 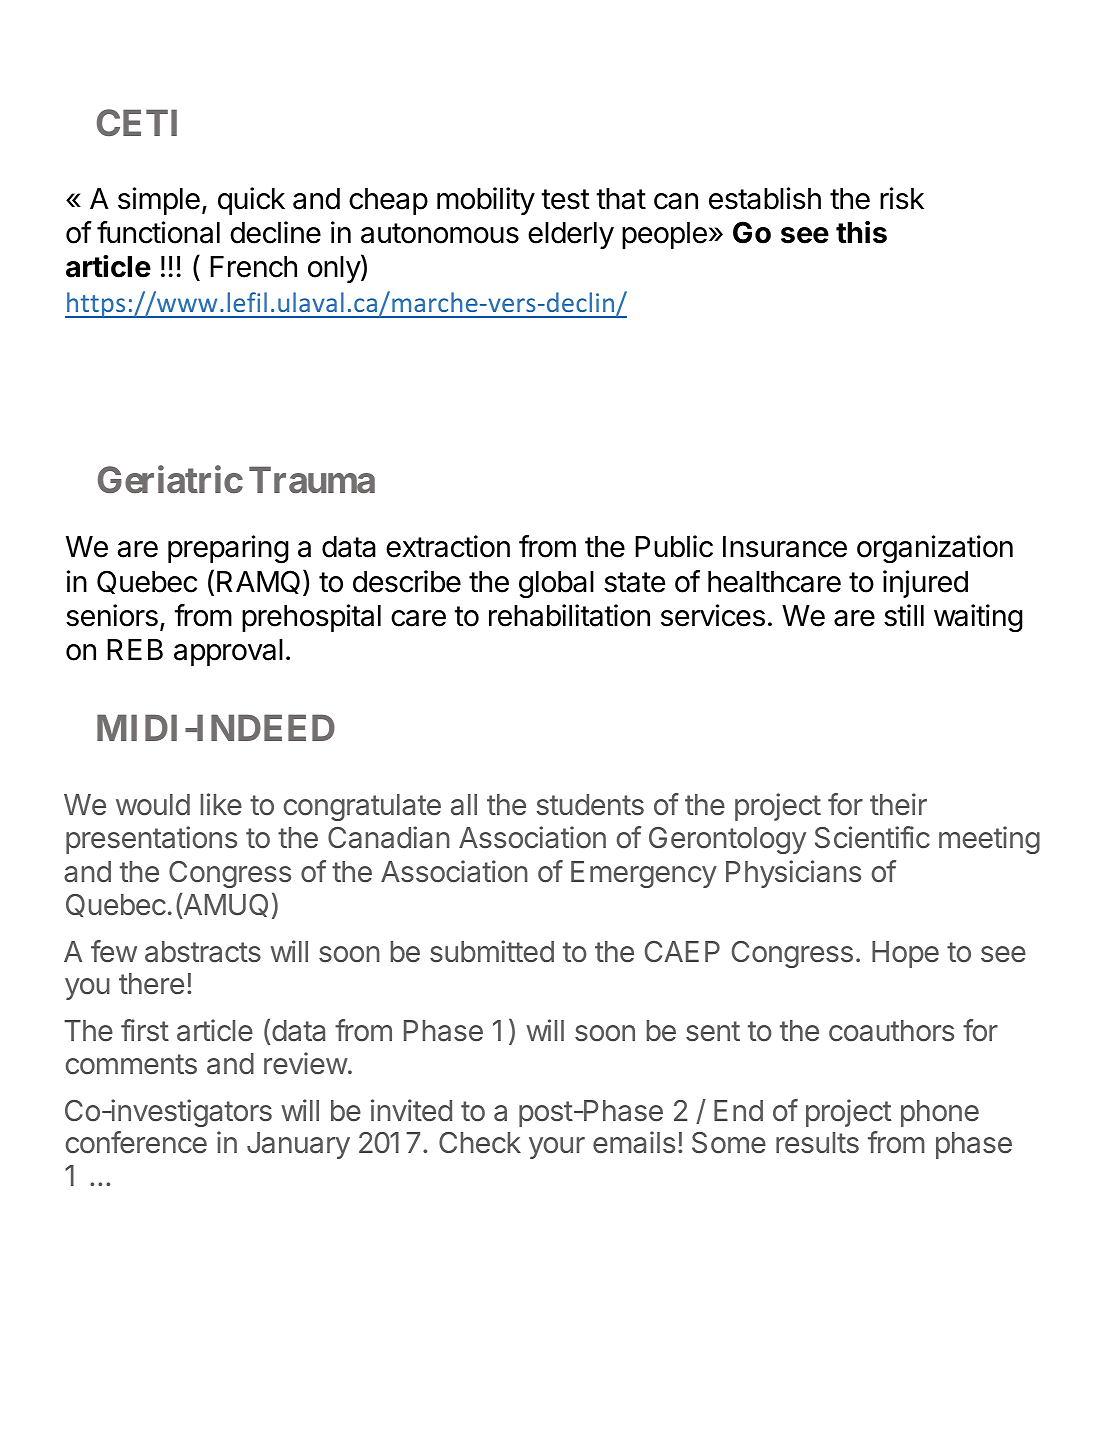 What do you see at coordinates (251, 201) in the document?
I see `quick` at bounding box center [251, 201].
